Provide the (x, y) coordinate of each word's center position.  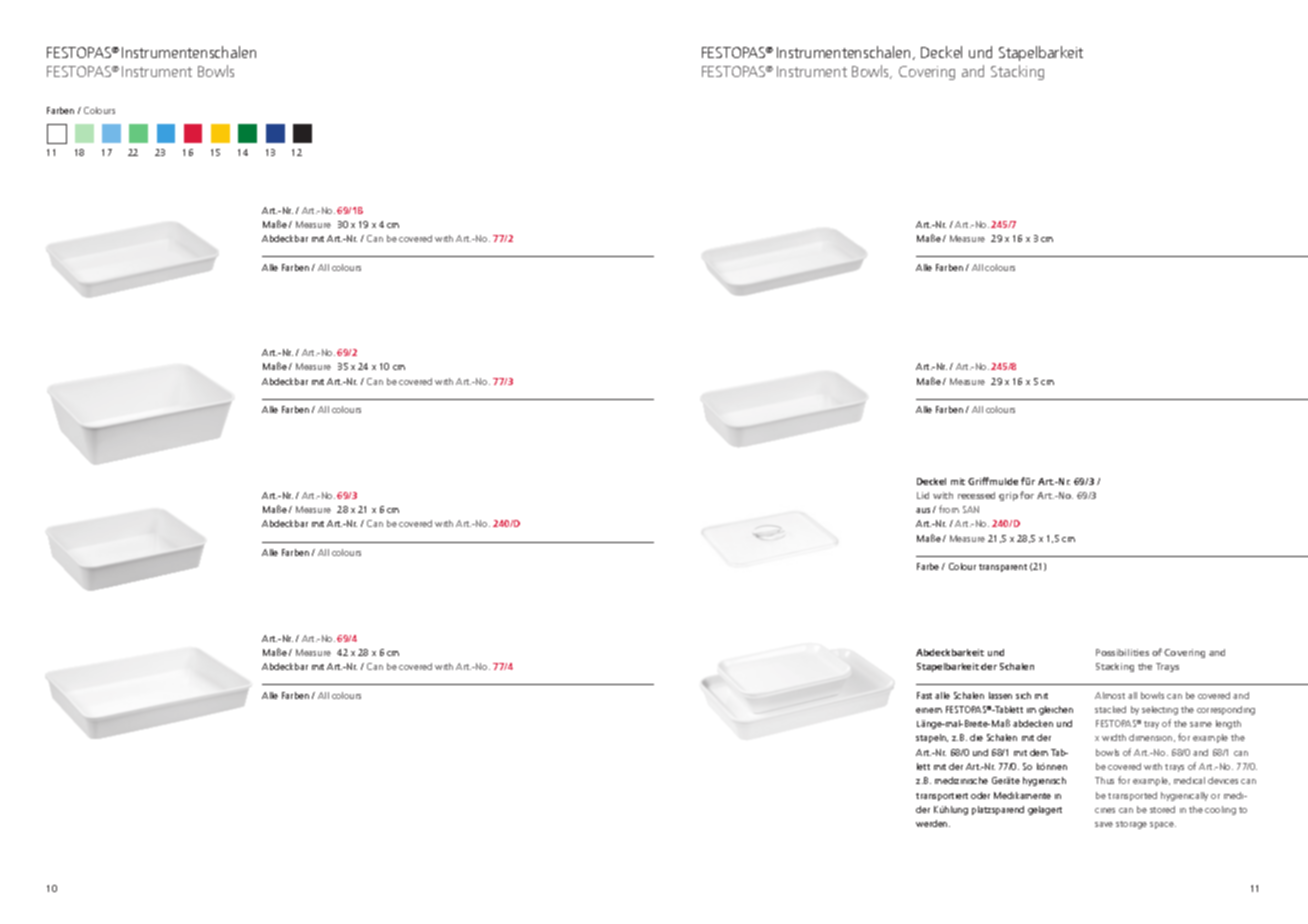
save (1104, 824)
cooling (1220, 810)
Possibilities (1122, 652)
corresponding (1226, 710)
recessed (976, 495)
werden (933, 823)
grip (1008, 496)
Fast (924, 695)
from (949, 509)
